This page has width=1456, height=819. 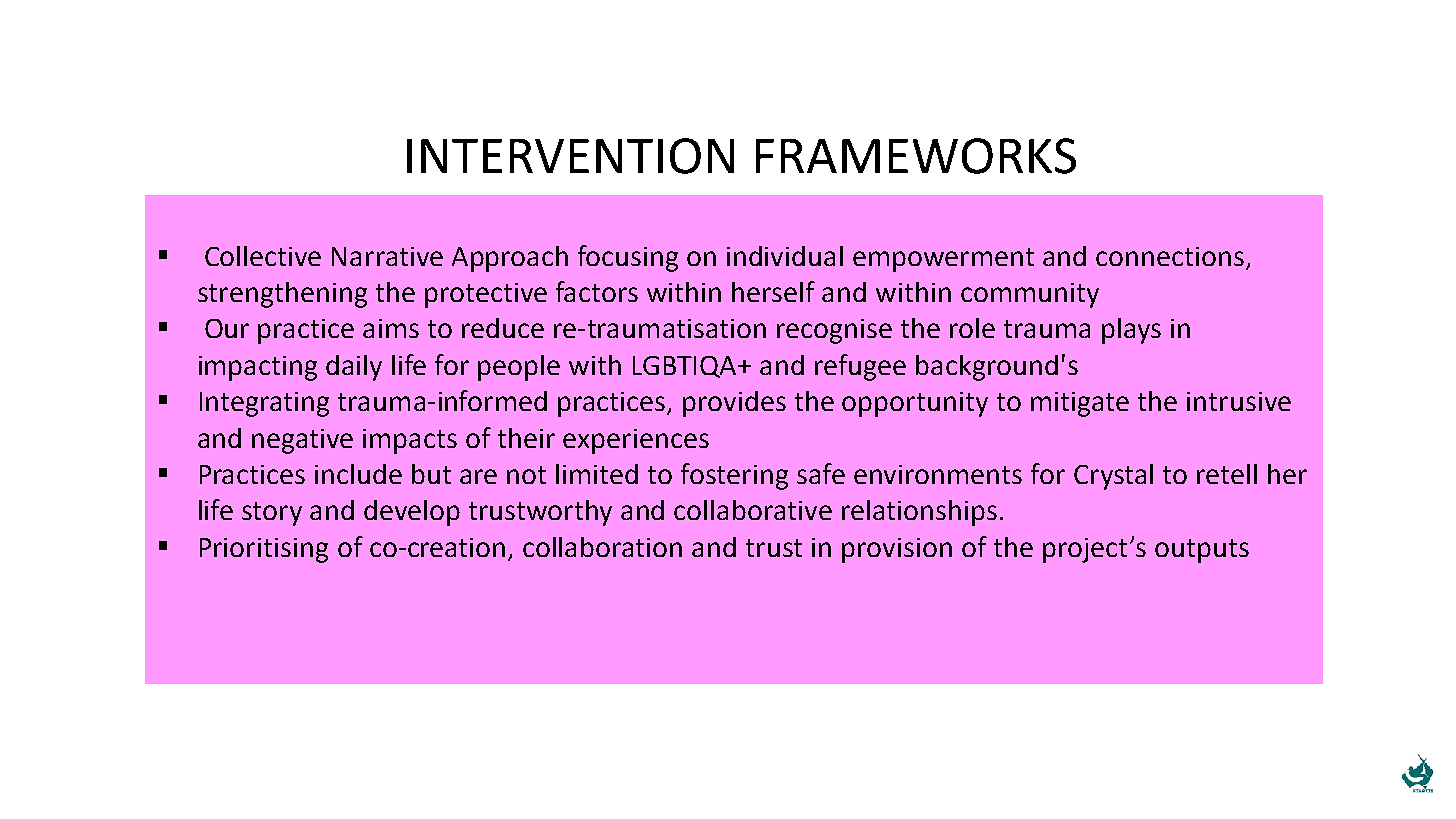 I want to click on individual, so click(x=785, y=256).
